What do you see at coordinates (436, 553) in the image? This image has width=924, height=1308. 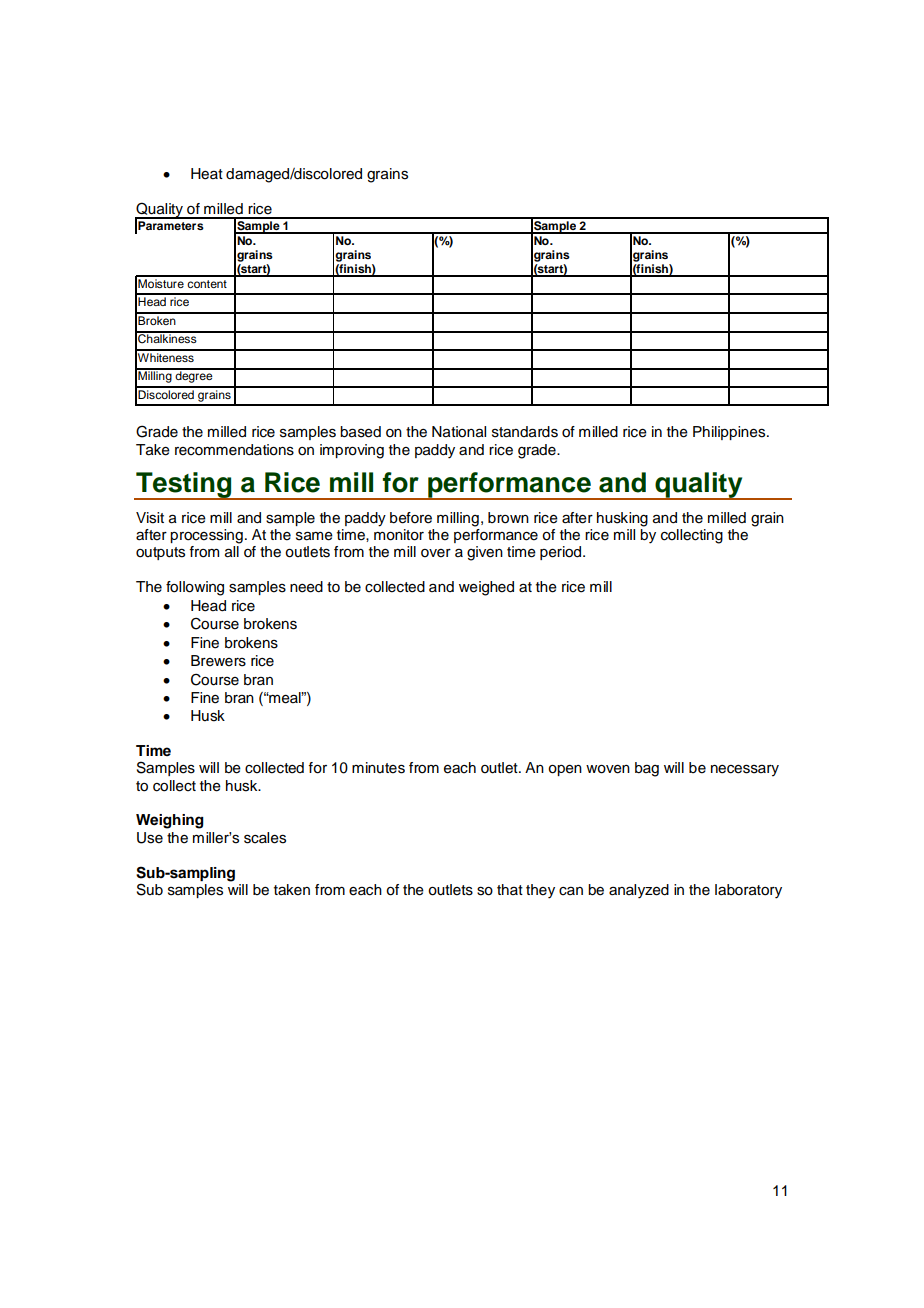 I see `over` at bounding box center [436, 553].
